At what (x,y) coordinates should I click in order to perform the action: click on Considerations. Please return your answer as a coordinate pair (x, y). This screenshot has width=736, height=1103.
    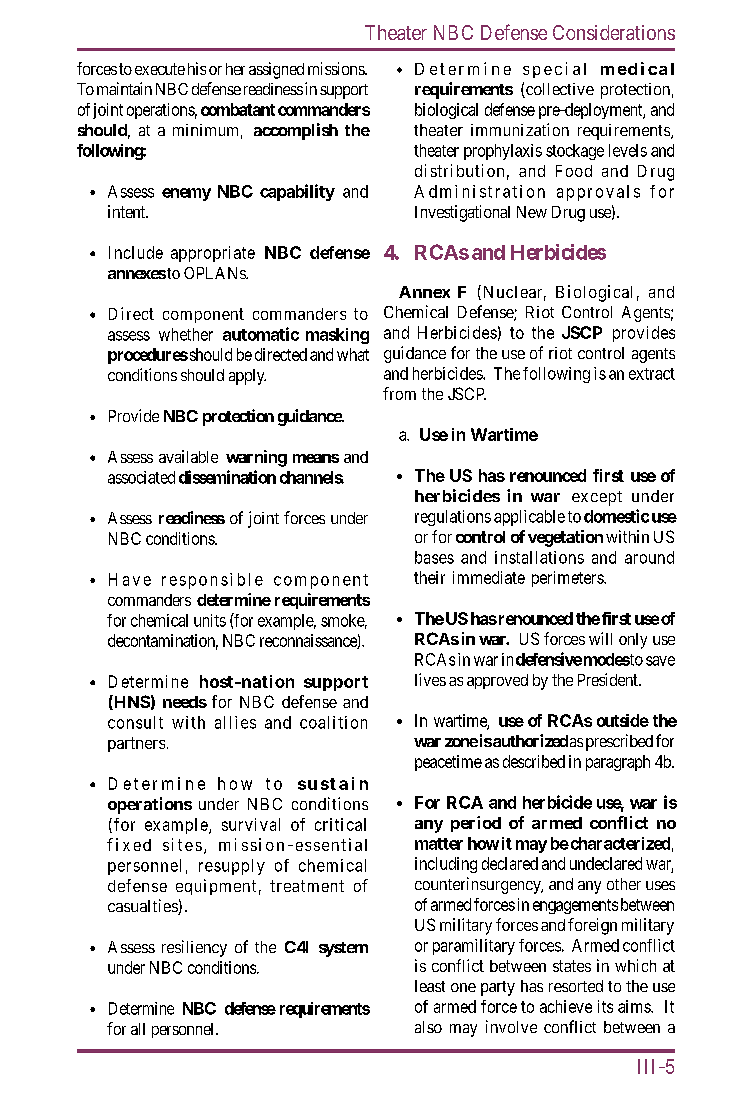
    Looking at the image, I should click on (614, 32).
